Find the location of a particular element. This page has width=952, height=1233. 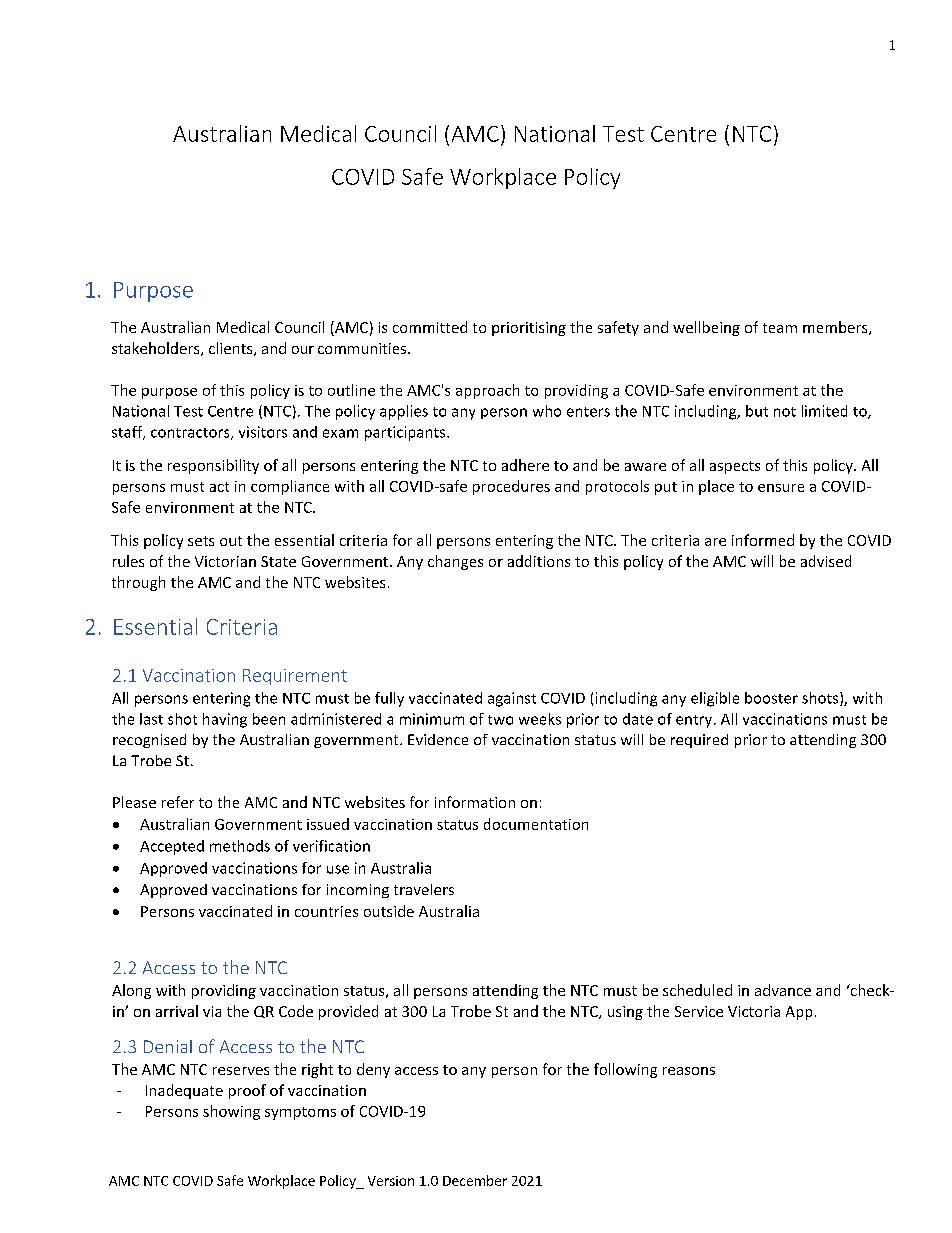

travelers is located at coordinates (424, 889).
